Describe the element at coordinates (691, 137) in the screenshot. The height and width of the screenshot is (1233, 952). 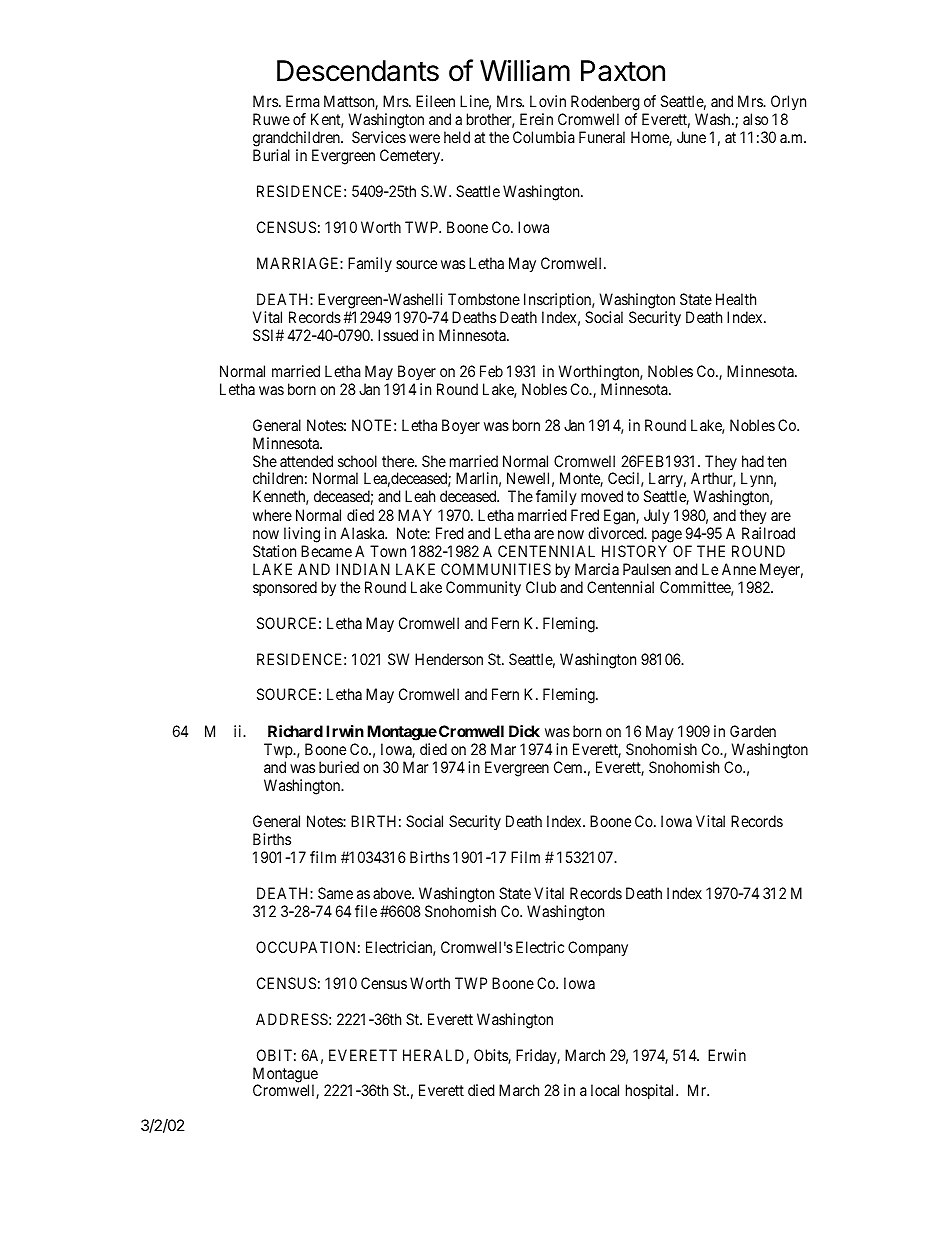
I see `June` at that location.
